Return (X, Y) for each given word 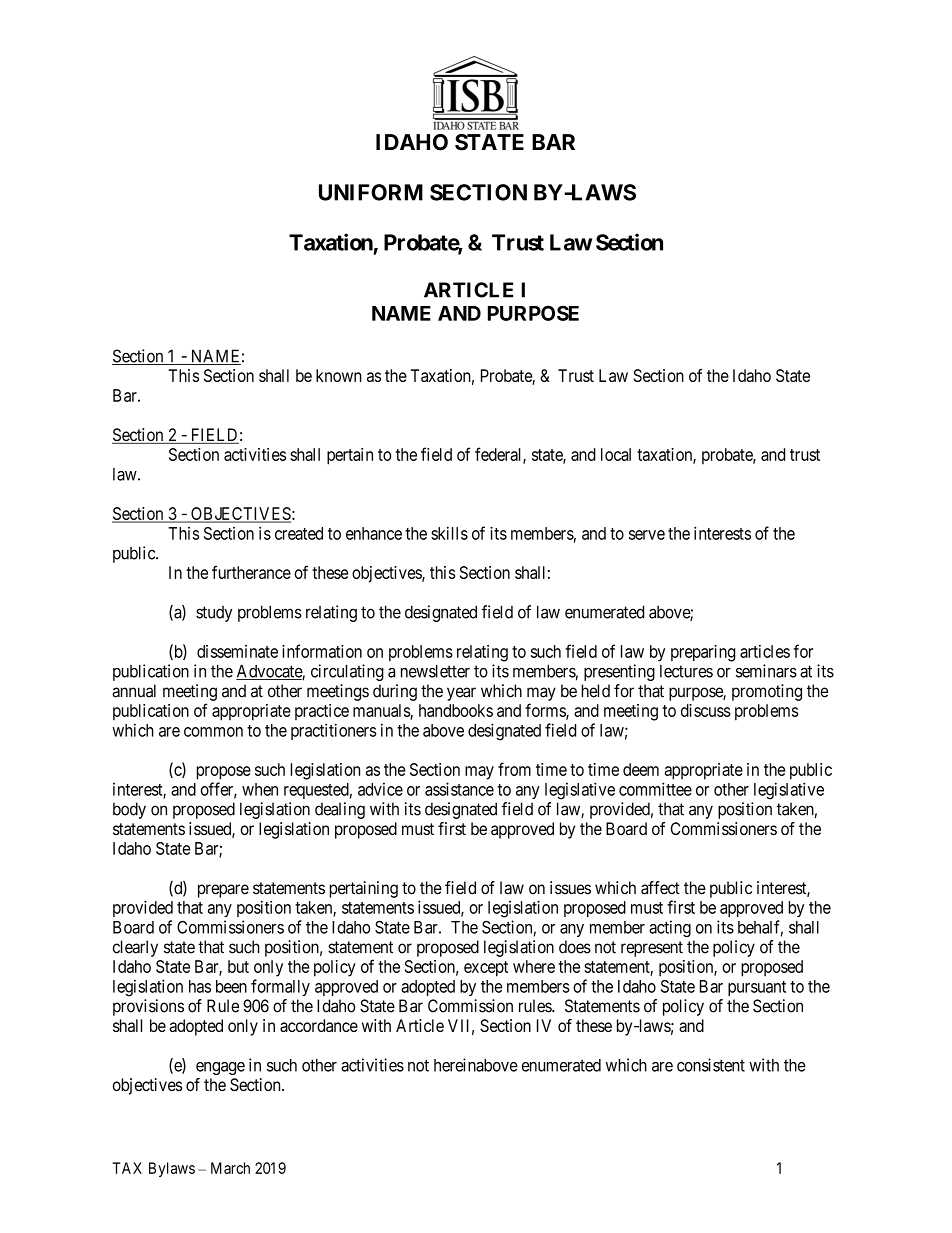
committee (655, 789)
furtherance (251, 572)
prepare (223, 891)
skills (449, 533)
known (339, 375)
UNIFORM (371, 192)
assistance (459, 789)
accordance (319, 1025)
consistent (711, 1065)
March (230, 1168)
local (616, 454)
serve (647, 535)
